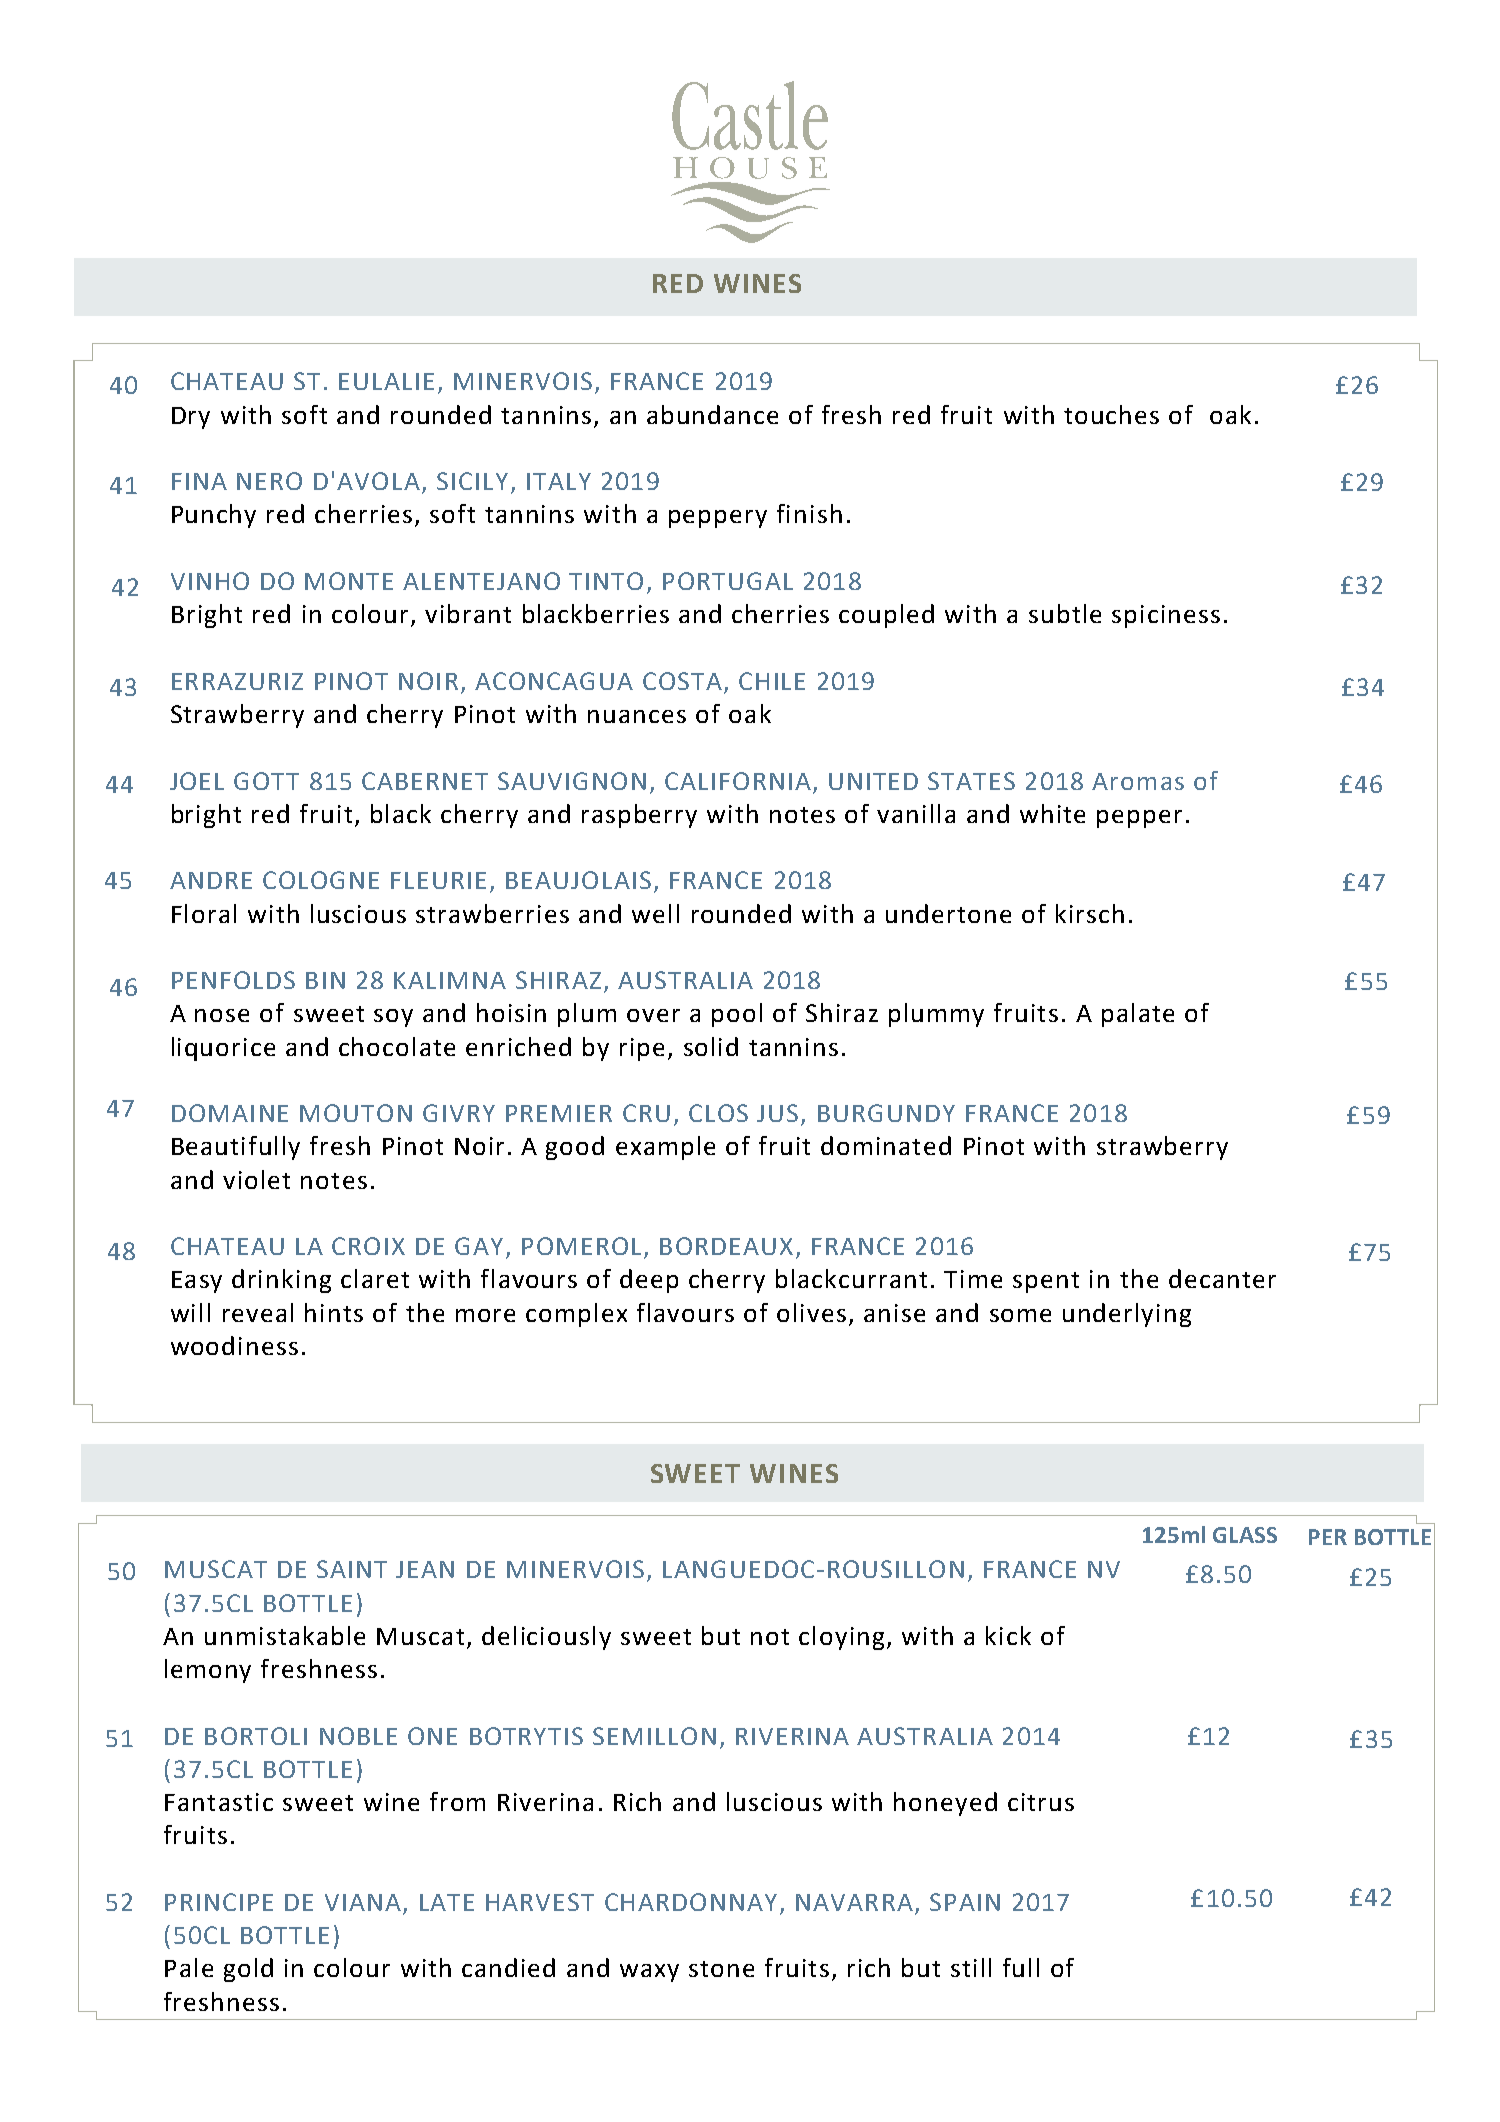  I want to click on abundance, so click(712, 414).
